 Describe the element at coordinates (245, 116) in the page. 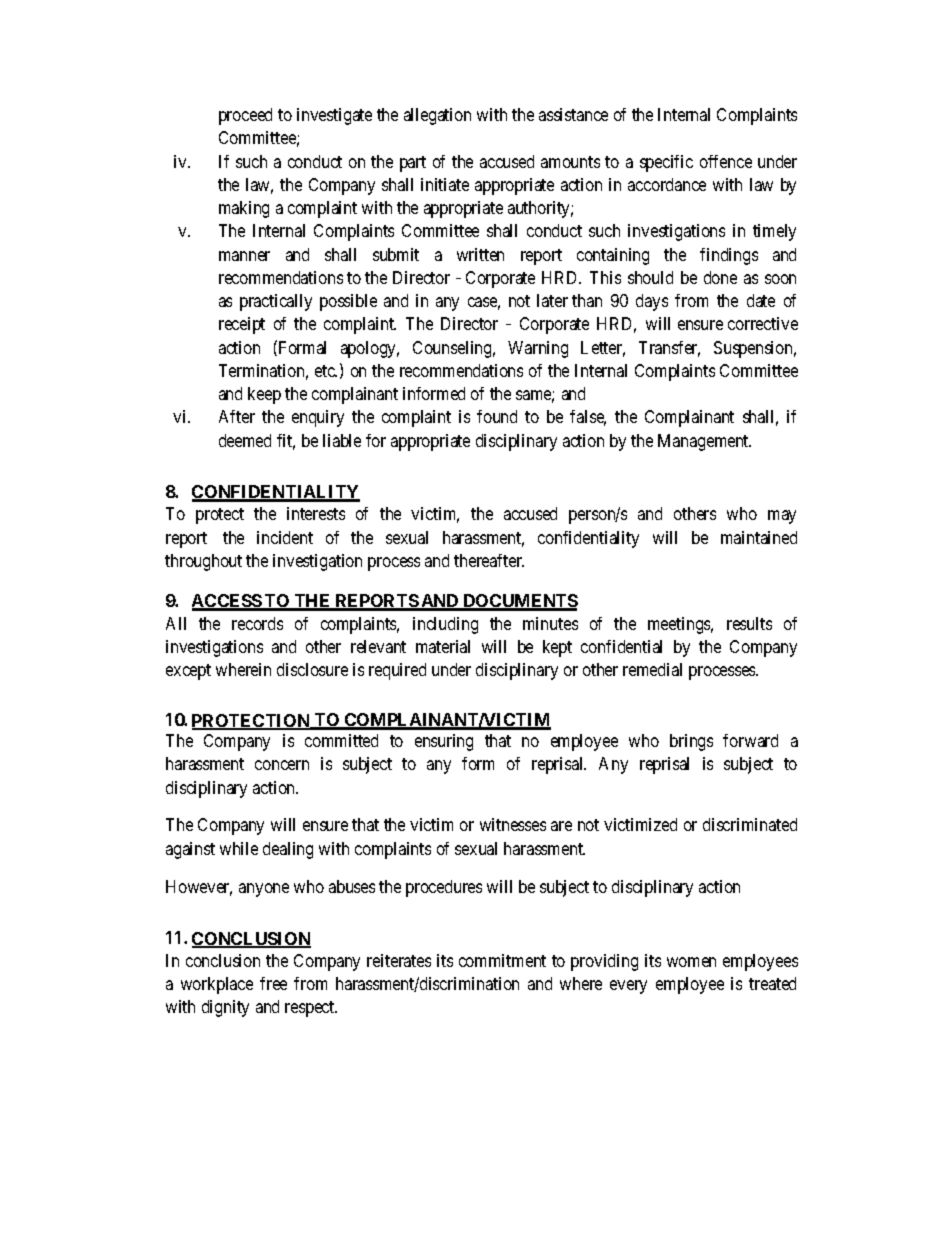

I see `proceed` at that location.
